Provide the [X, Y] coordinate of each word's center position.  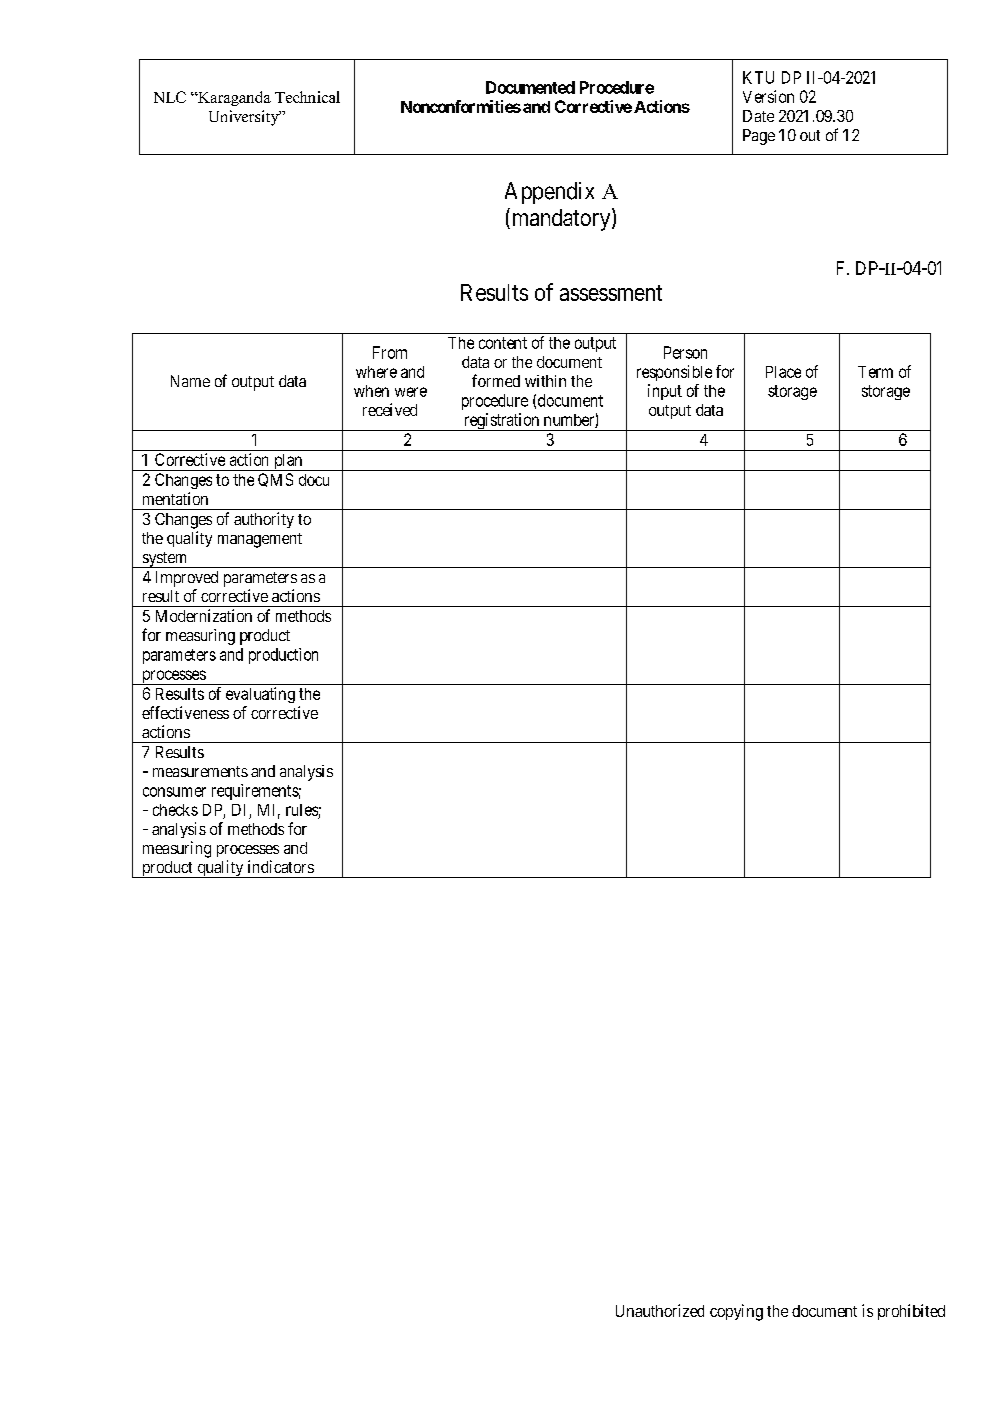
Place [783, 372]
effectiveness [185, 712]
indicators [281, 866]
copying [736, 1312]
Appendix [549, 193]
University [245, 118]
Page [759, 137]
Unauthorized [660, 1310]
